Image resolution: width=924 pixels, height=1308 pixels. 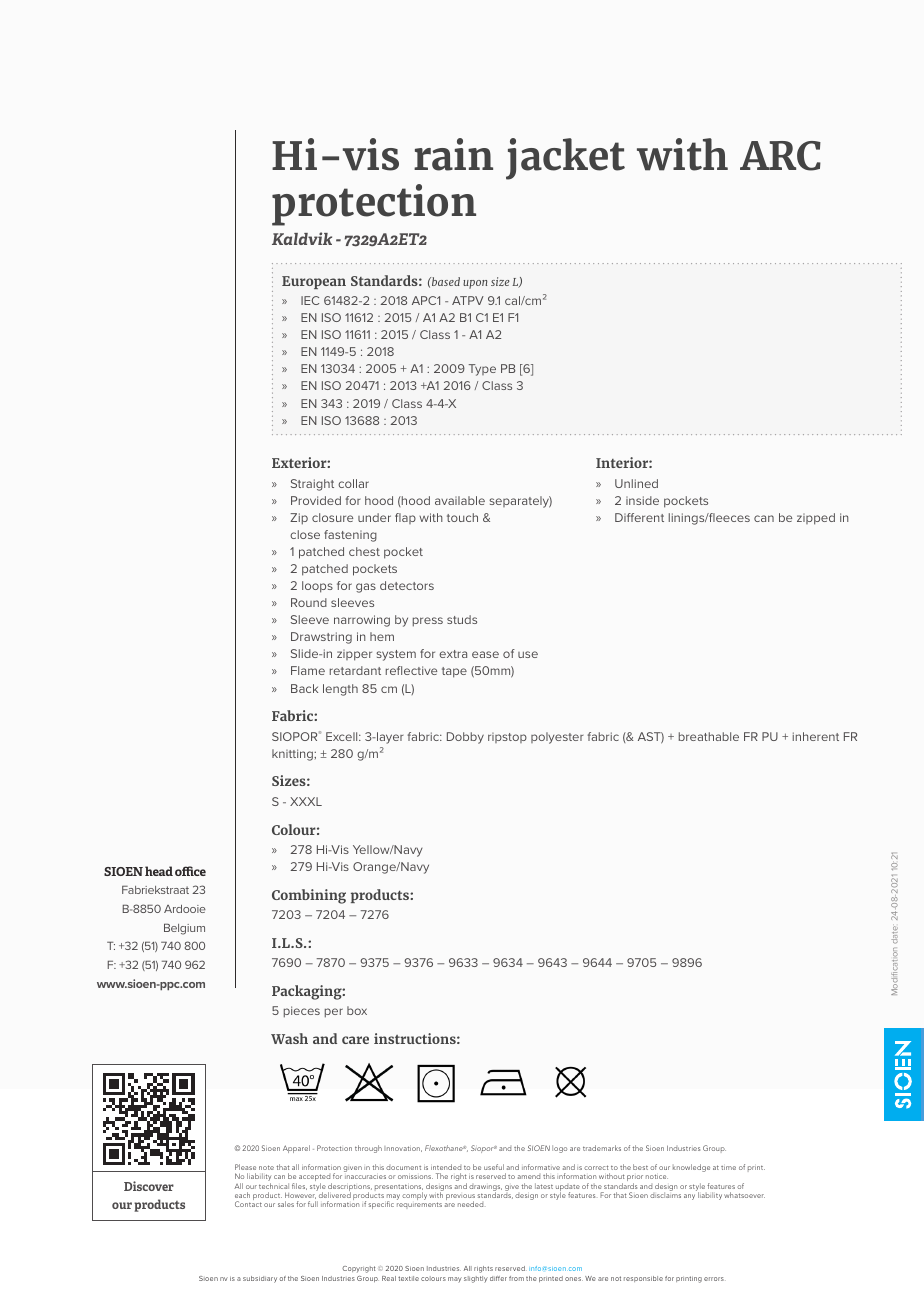 I want to click on close, so click(x=305, y=534).
